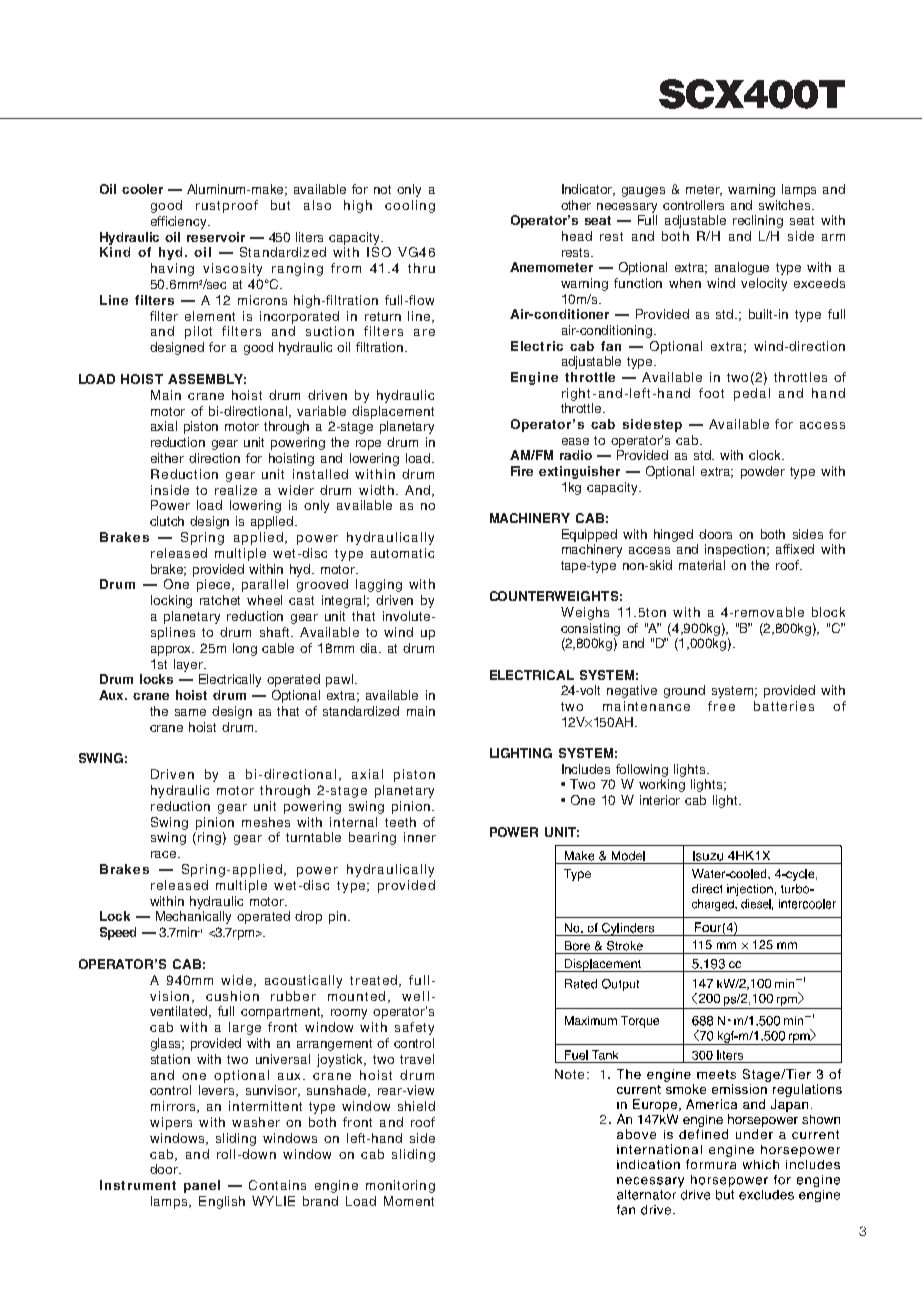 This document has width=924, height=1295. What do you see at coordinates (167, 458) in the document?
I see `either` at bounding box center [167, 458].
